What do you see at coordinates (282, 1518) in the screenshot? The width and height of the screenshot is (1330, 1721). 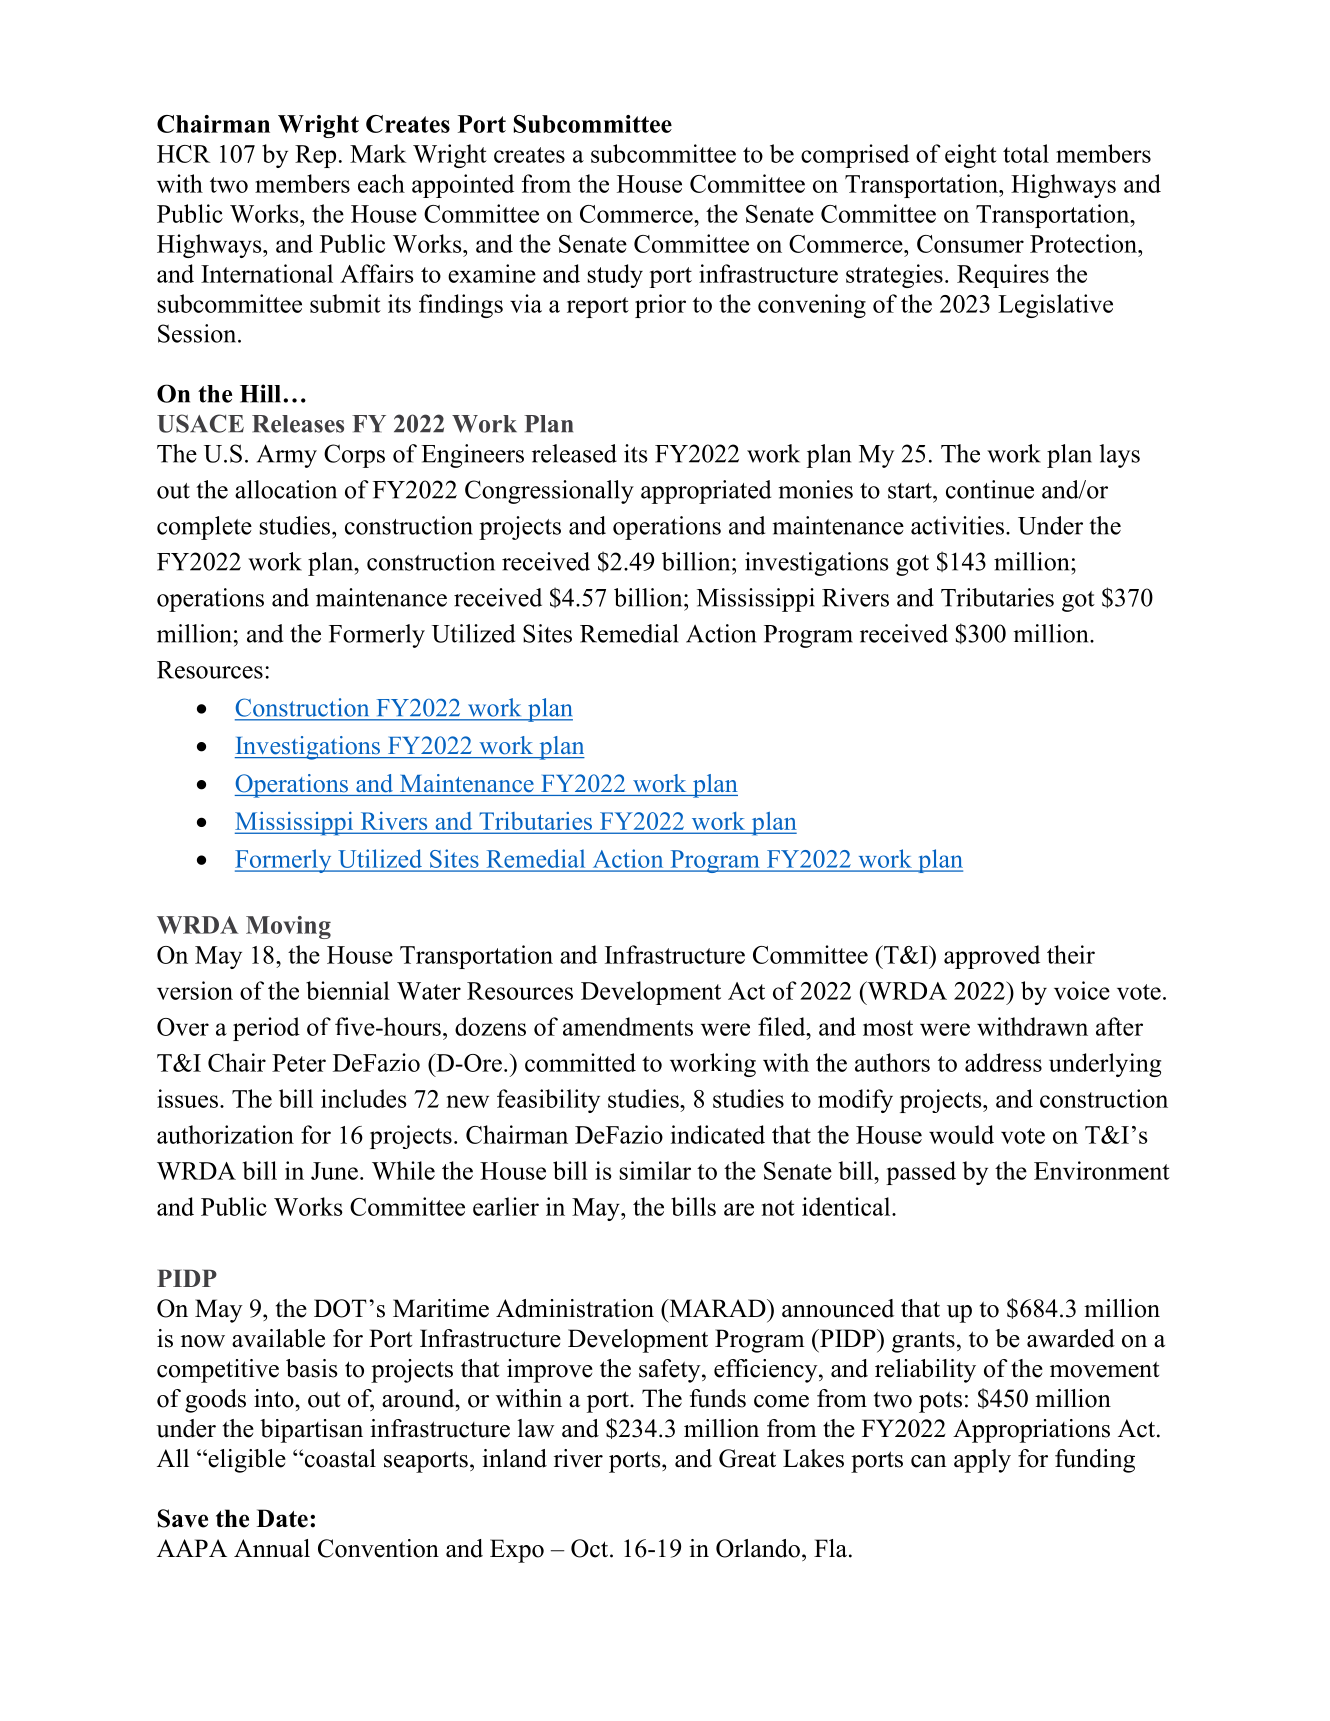 I see `Date` at bounding box center [282, 1518].
